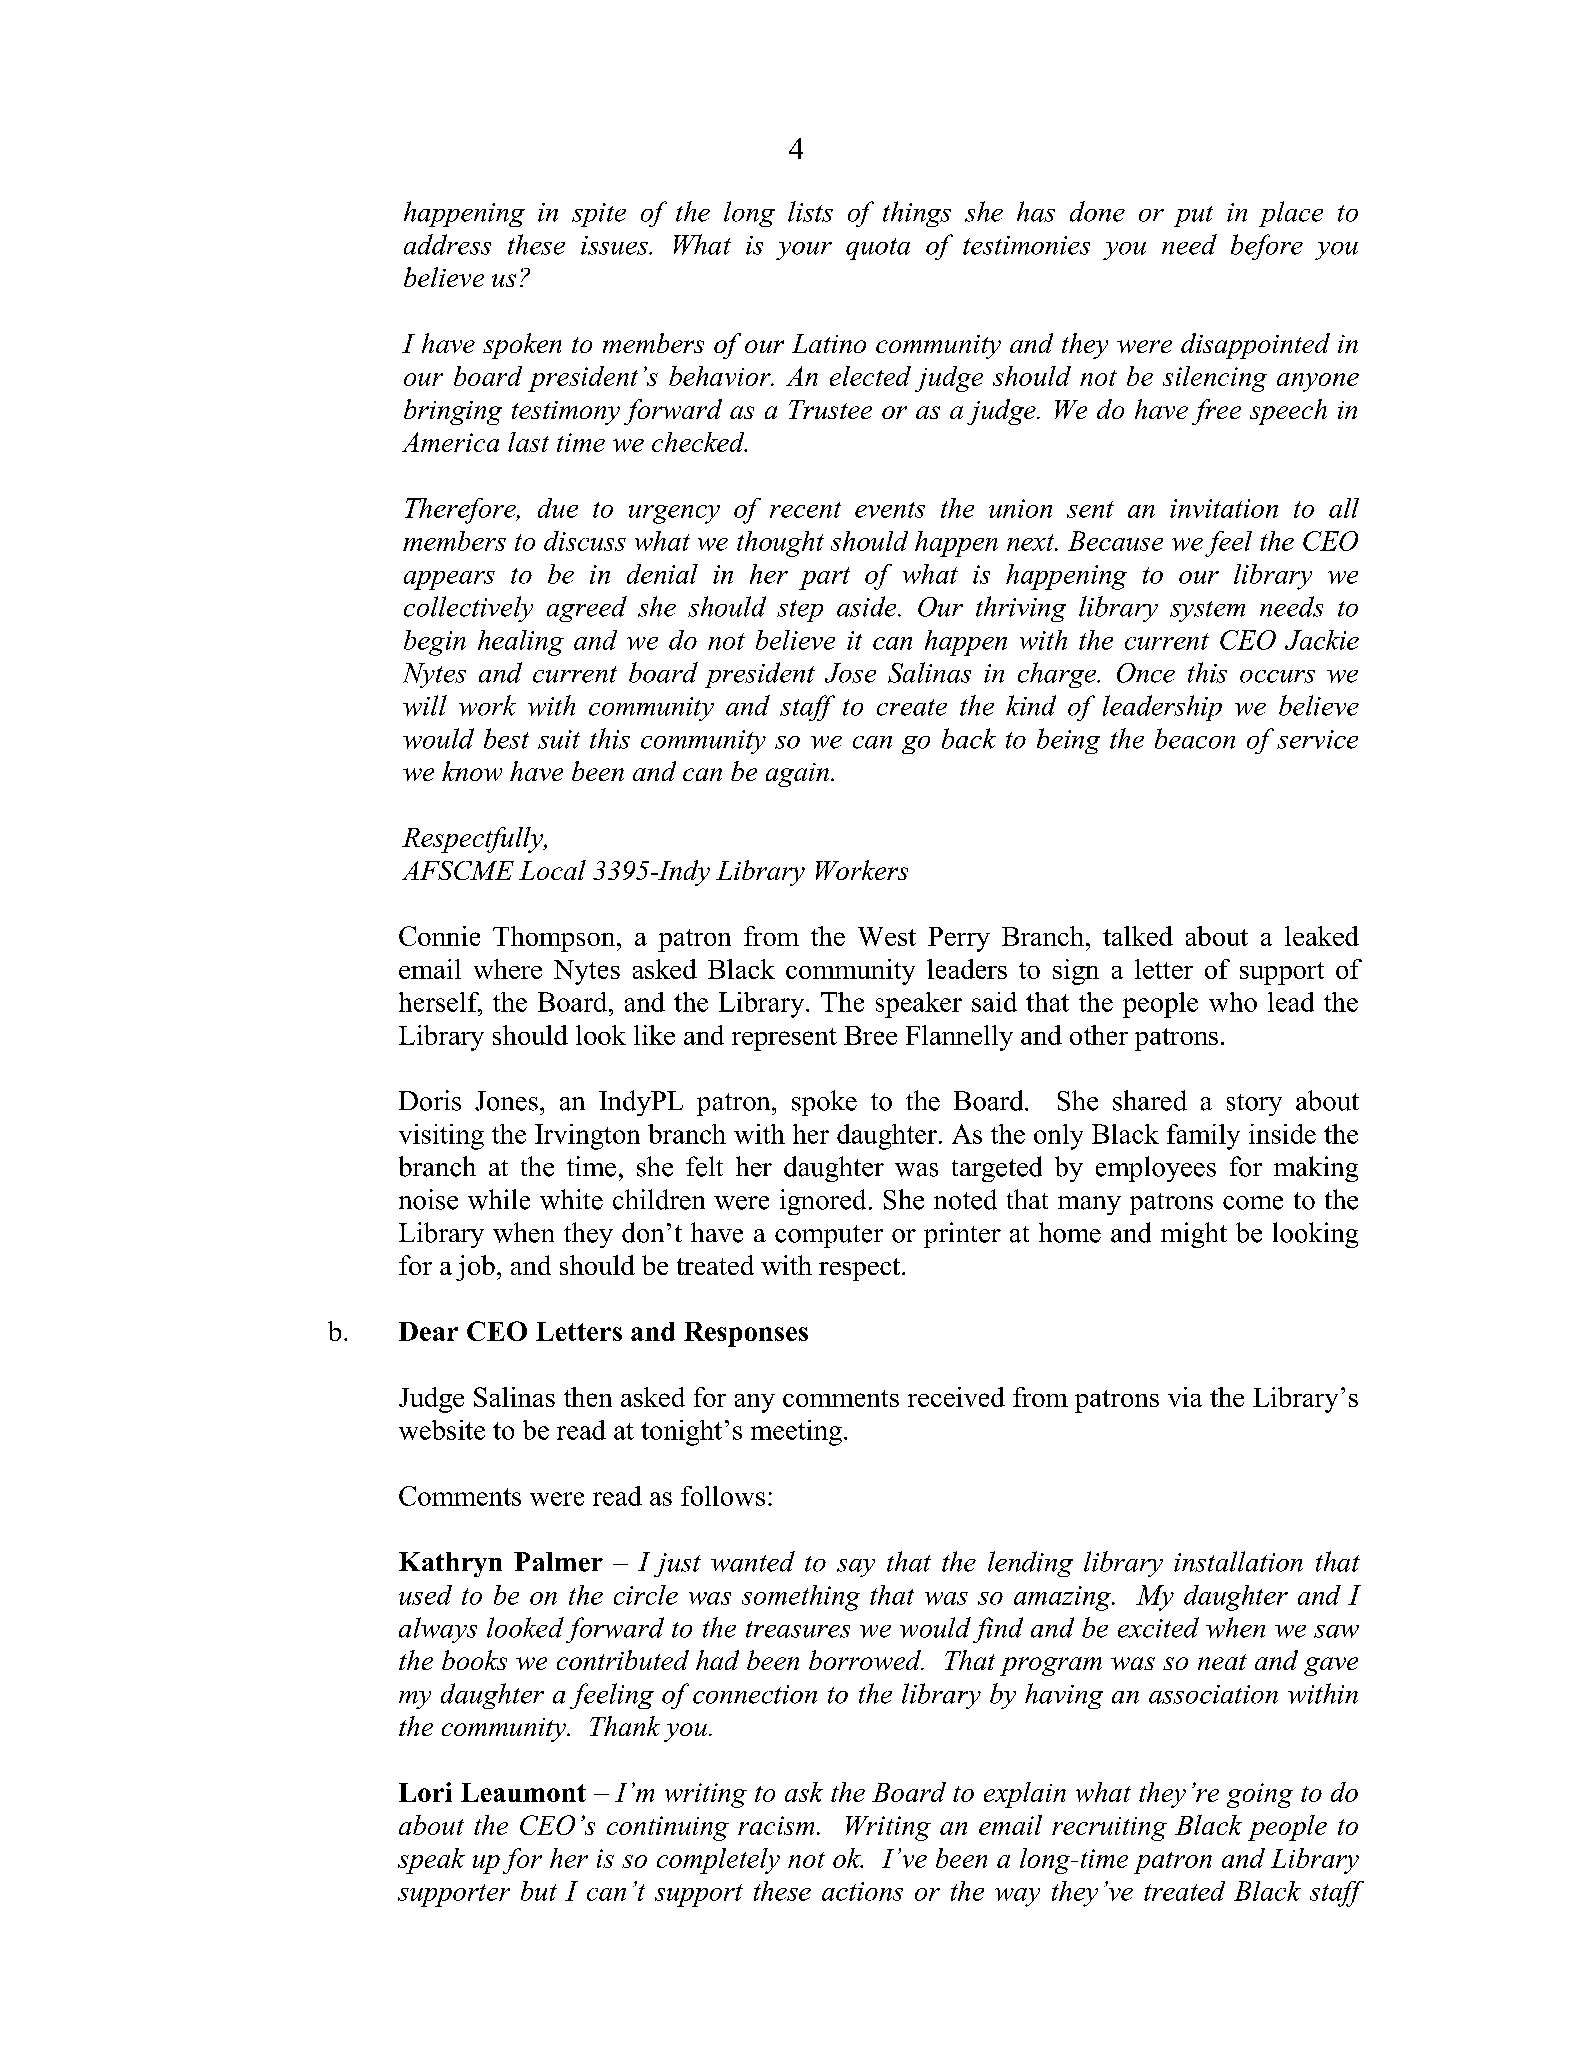  I want to click on who, so click(1233, 1002).
